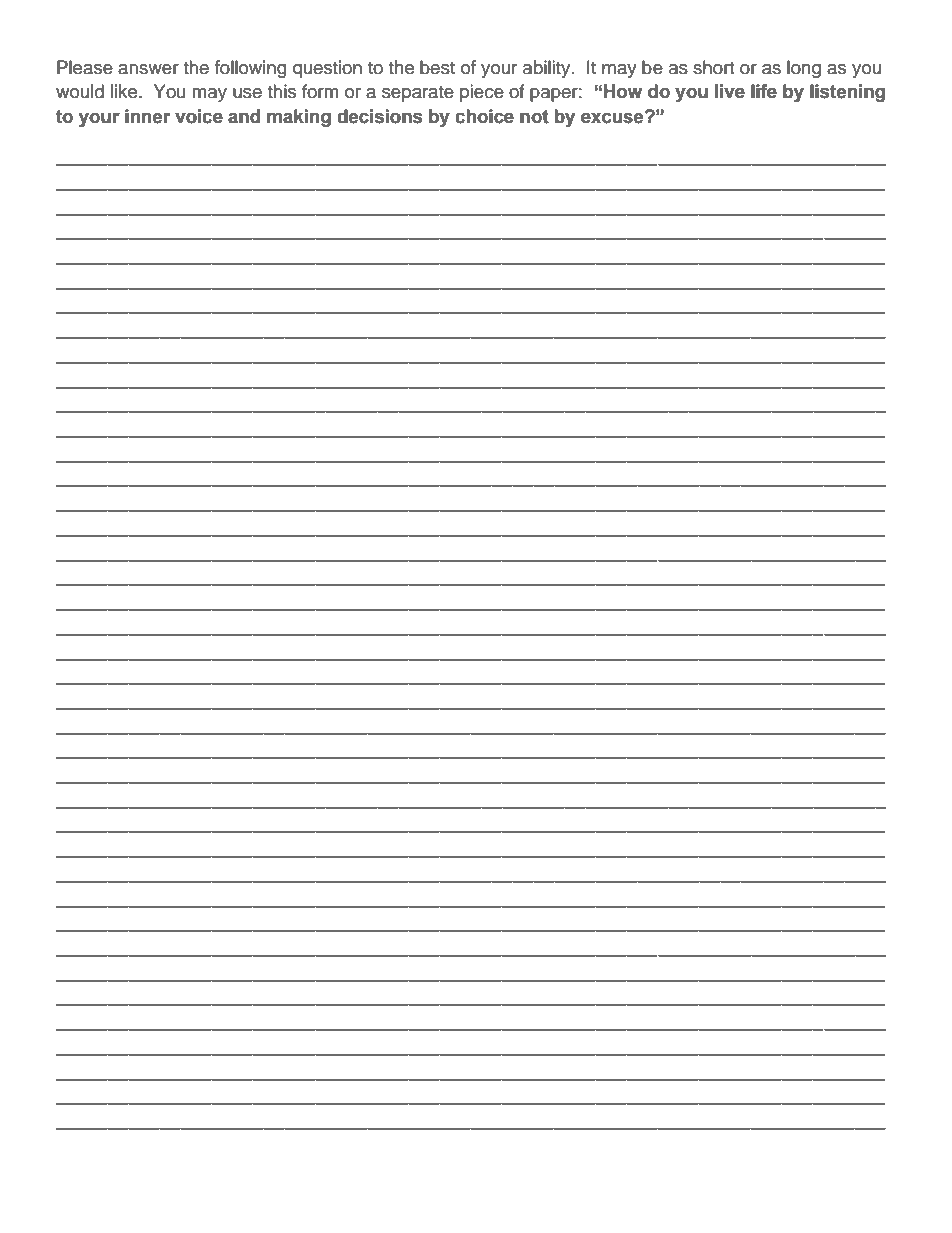 The width and height of the screenshot is (952, 1233). I want to click on long, so click(804, 69).
